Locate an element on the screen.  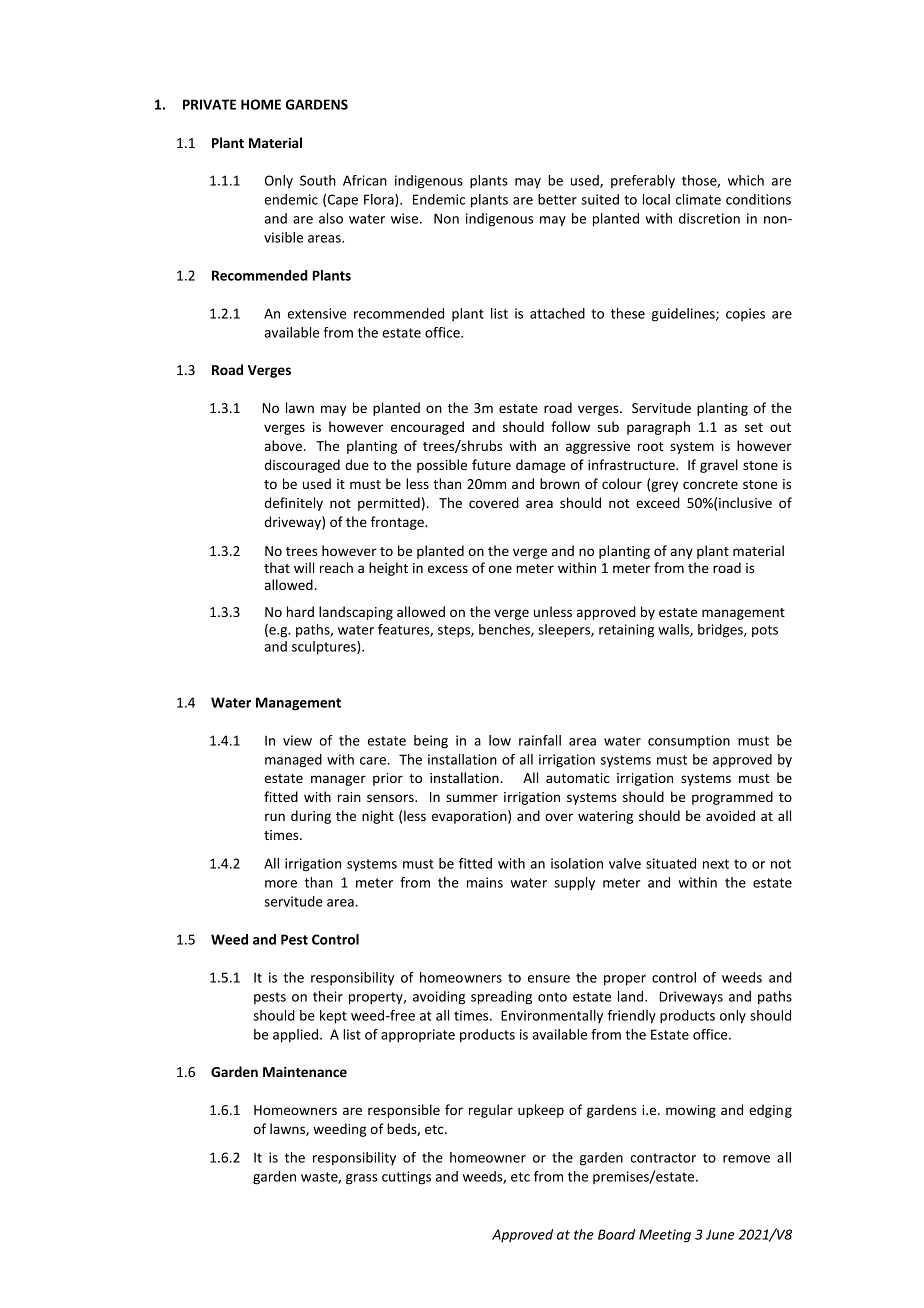
South is located at coordinates (318, 180).
